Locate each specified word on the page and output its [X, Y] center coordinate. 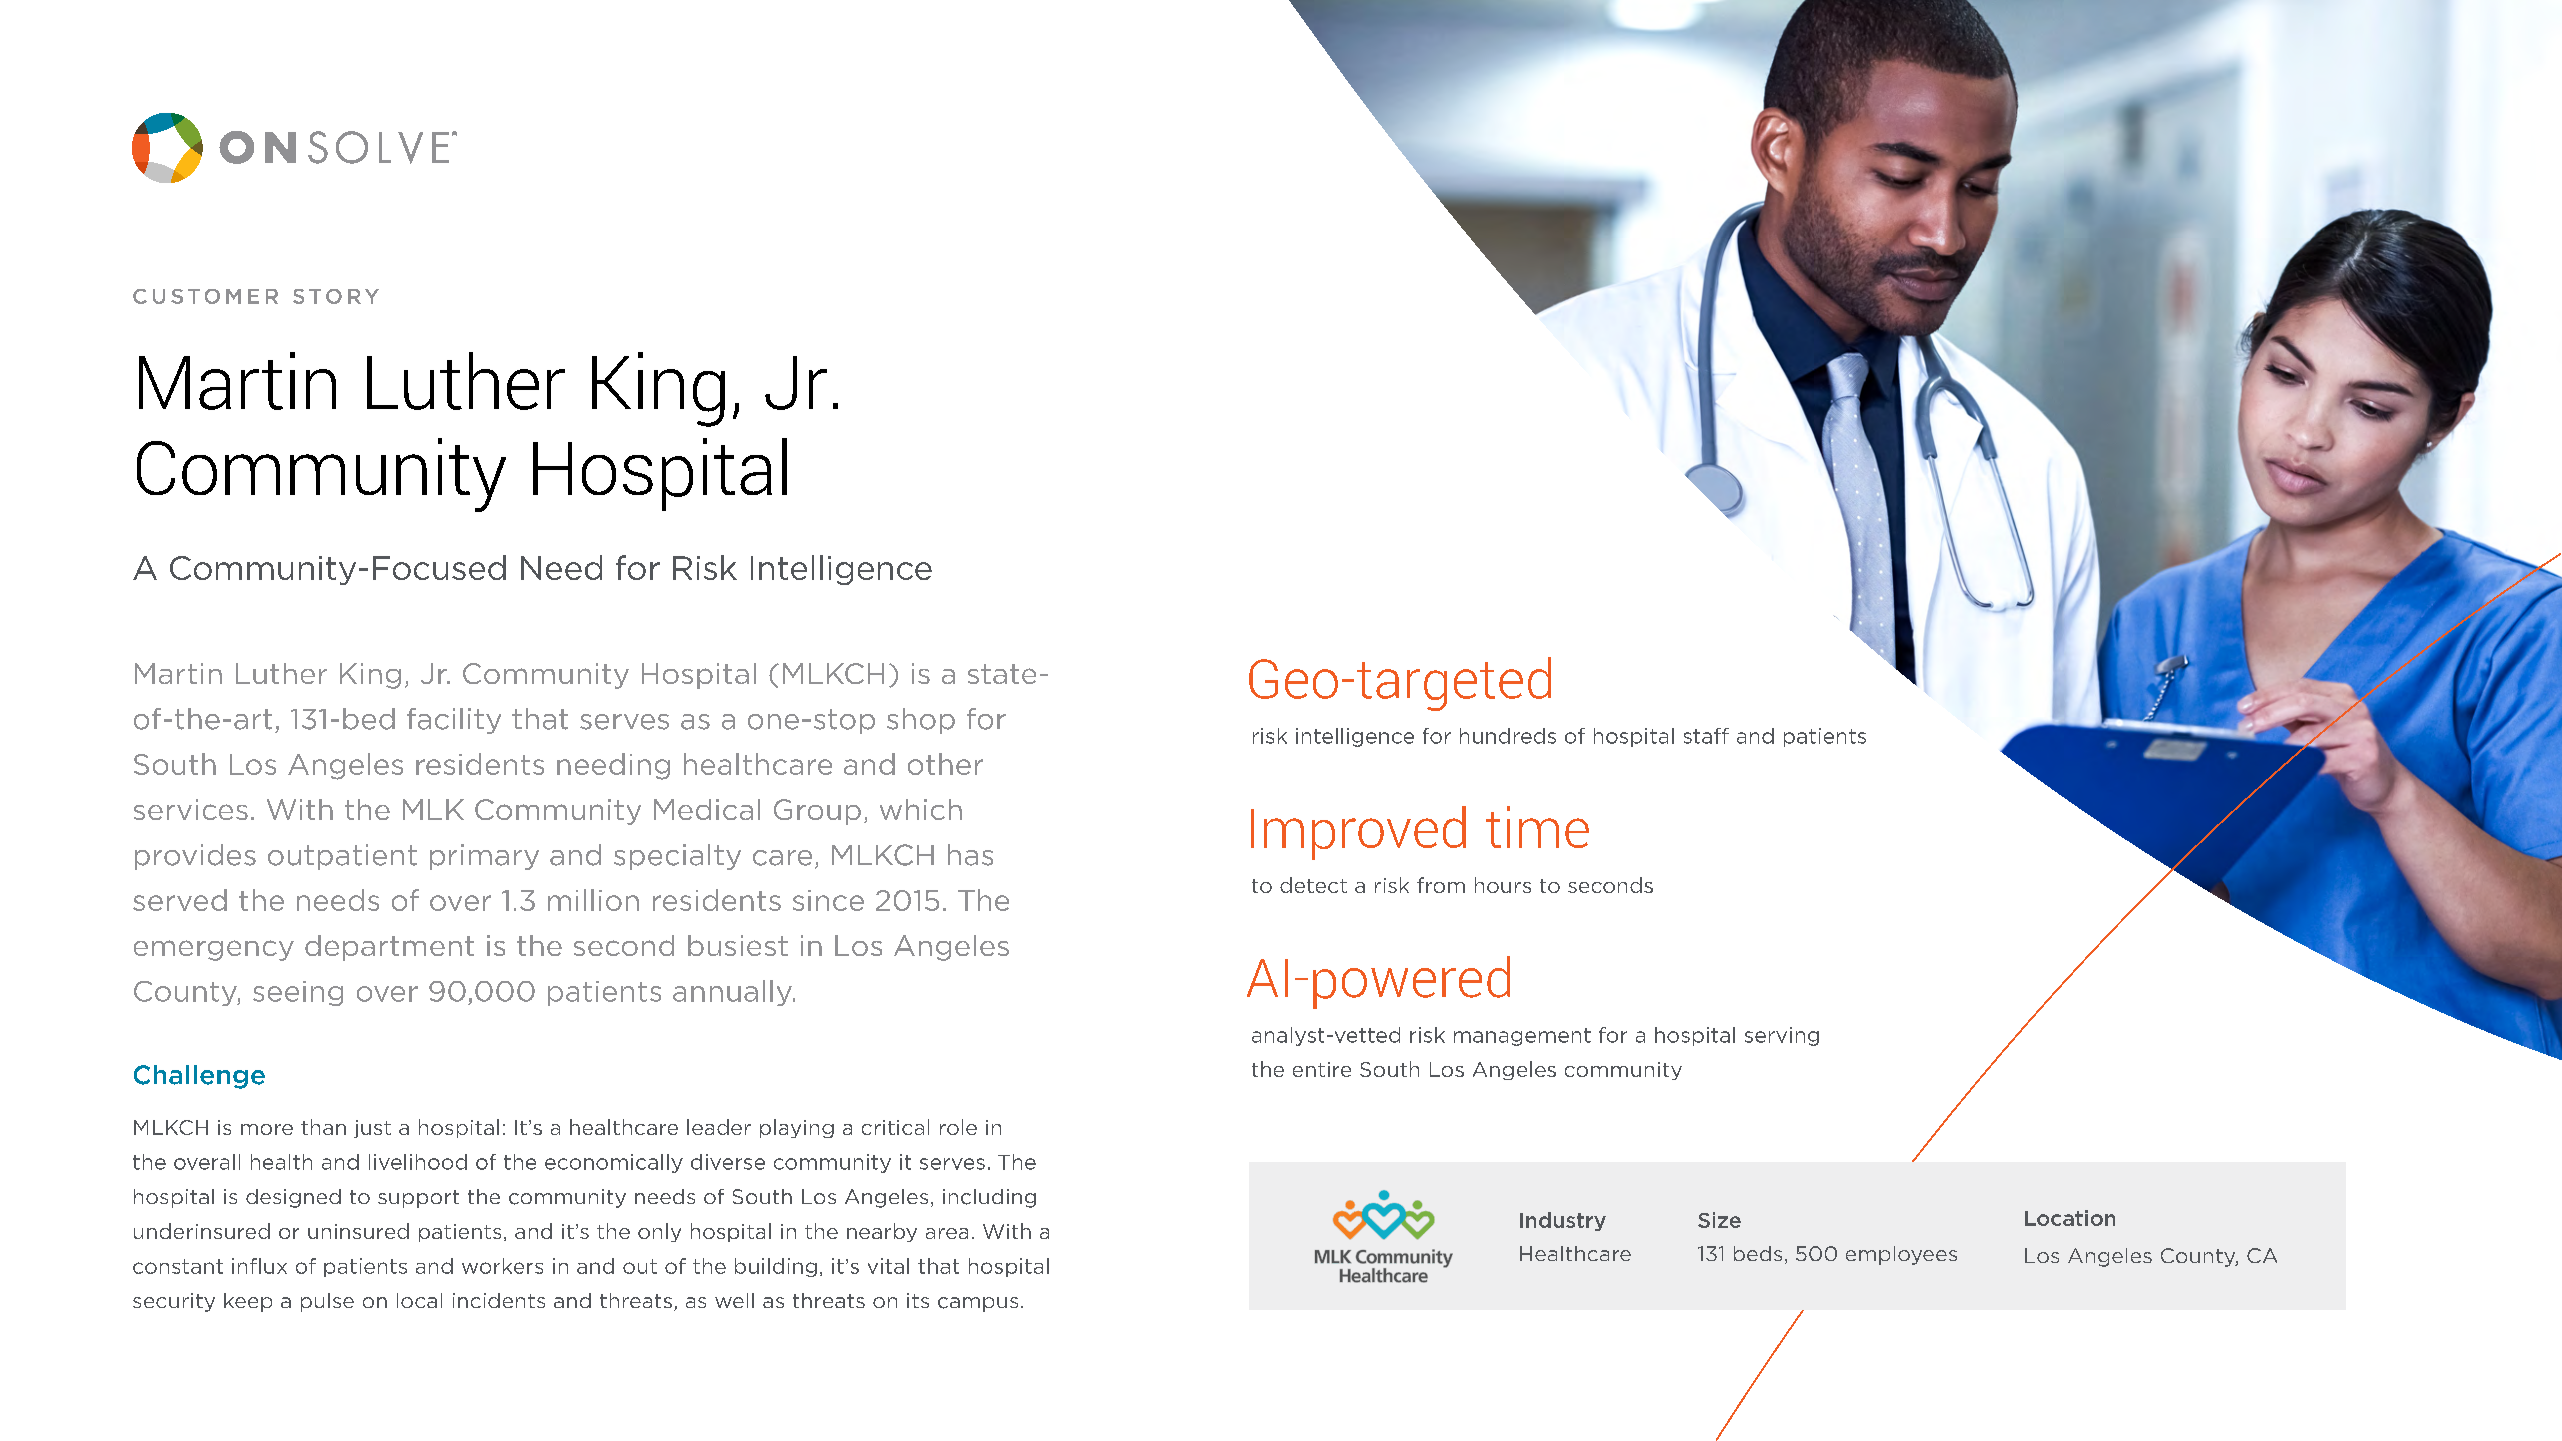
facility [454, 721]
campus [978, 1304]
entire [1322, 1069]
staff [1706, 736]
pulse [327, 1302]
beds [1758, 1253]
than [323, 1127]
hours [1503, 885]
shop [921, 721]
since [828, 900]
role [958, 1127]
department [389, 948]
